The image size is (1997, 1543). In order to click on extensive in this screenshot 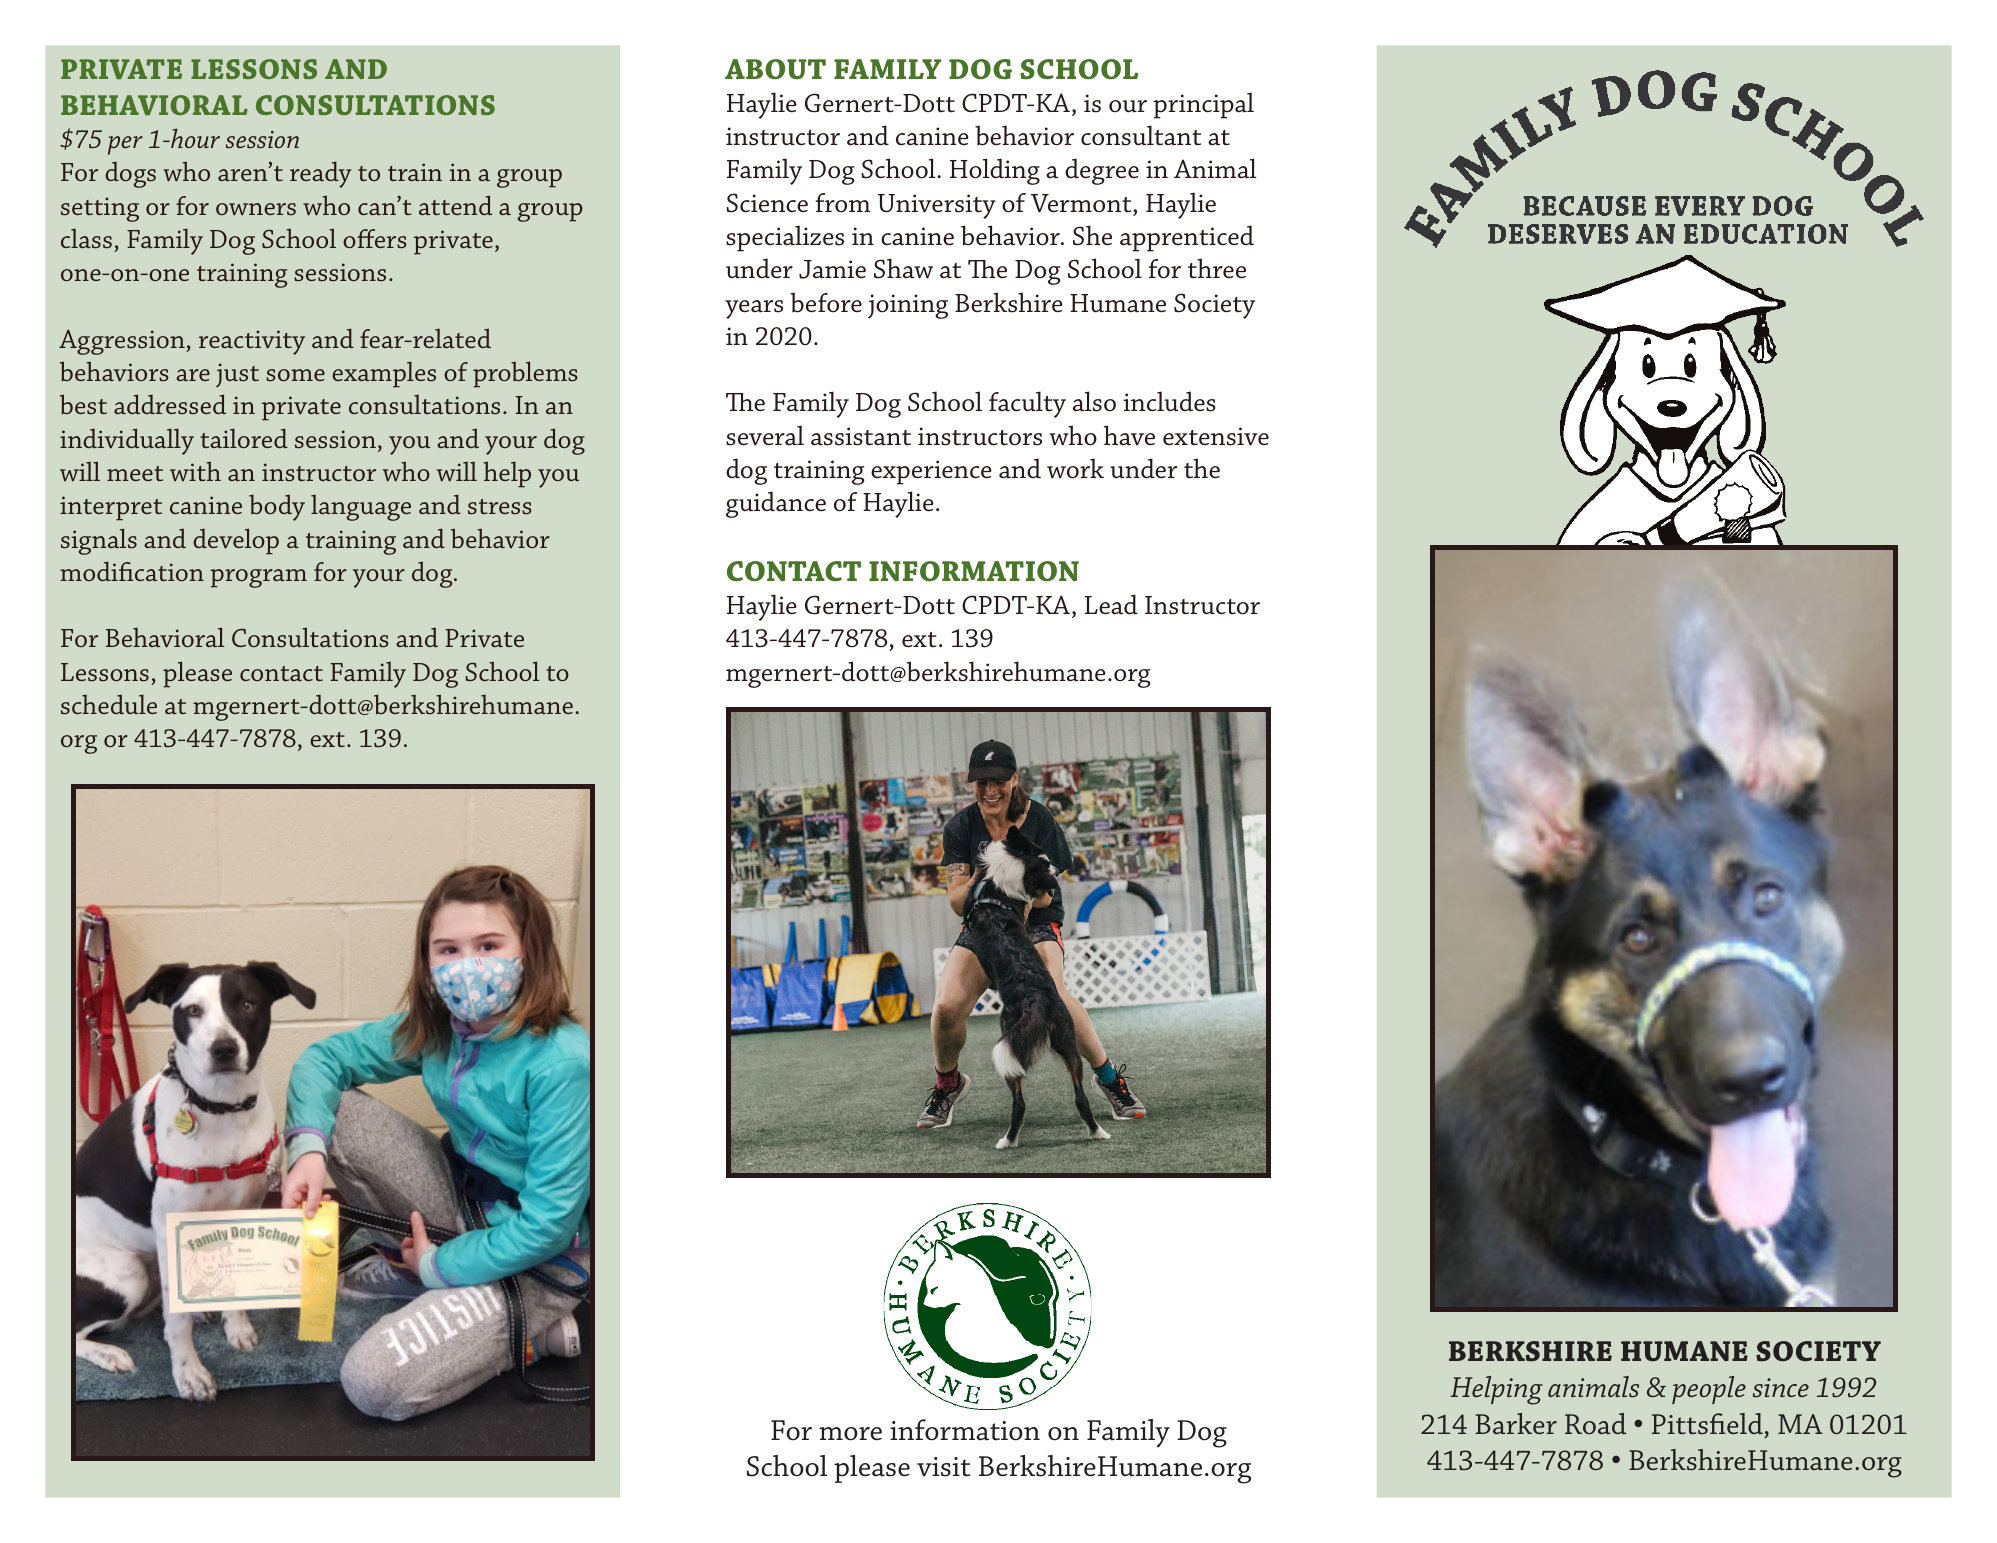, I will do `click(1216, 436)`.
